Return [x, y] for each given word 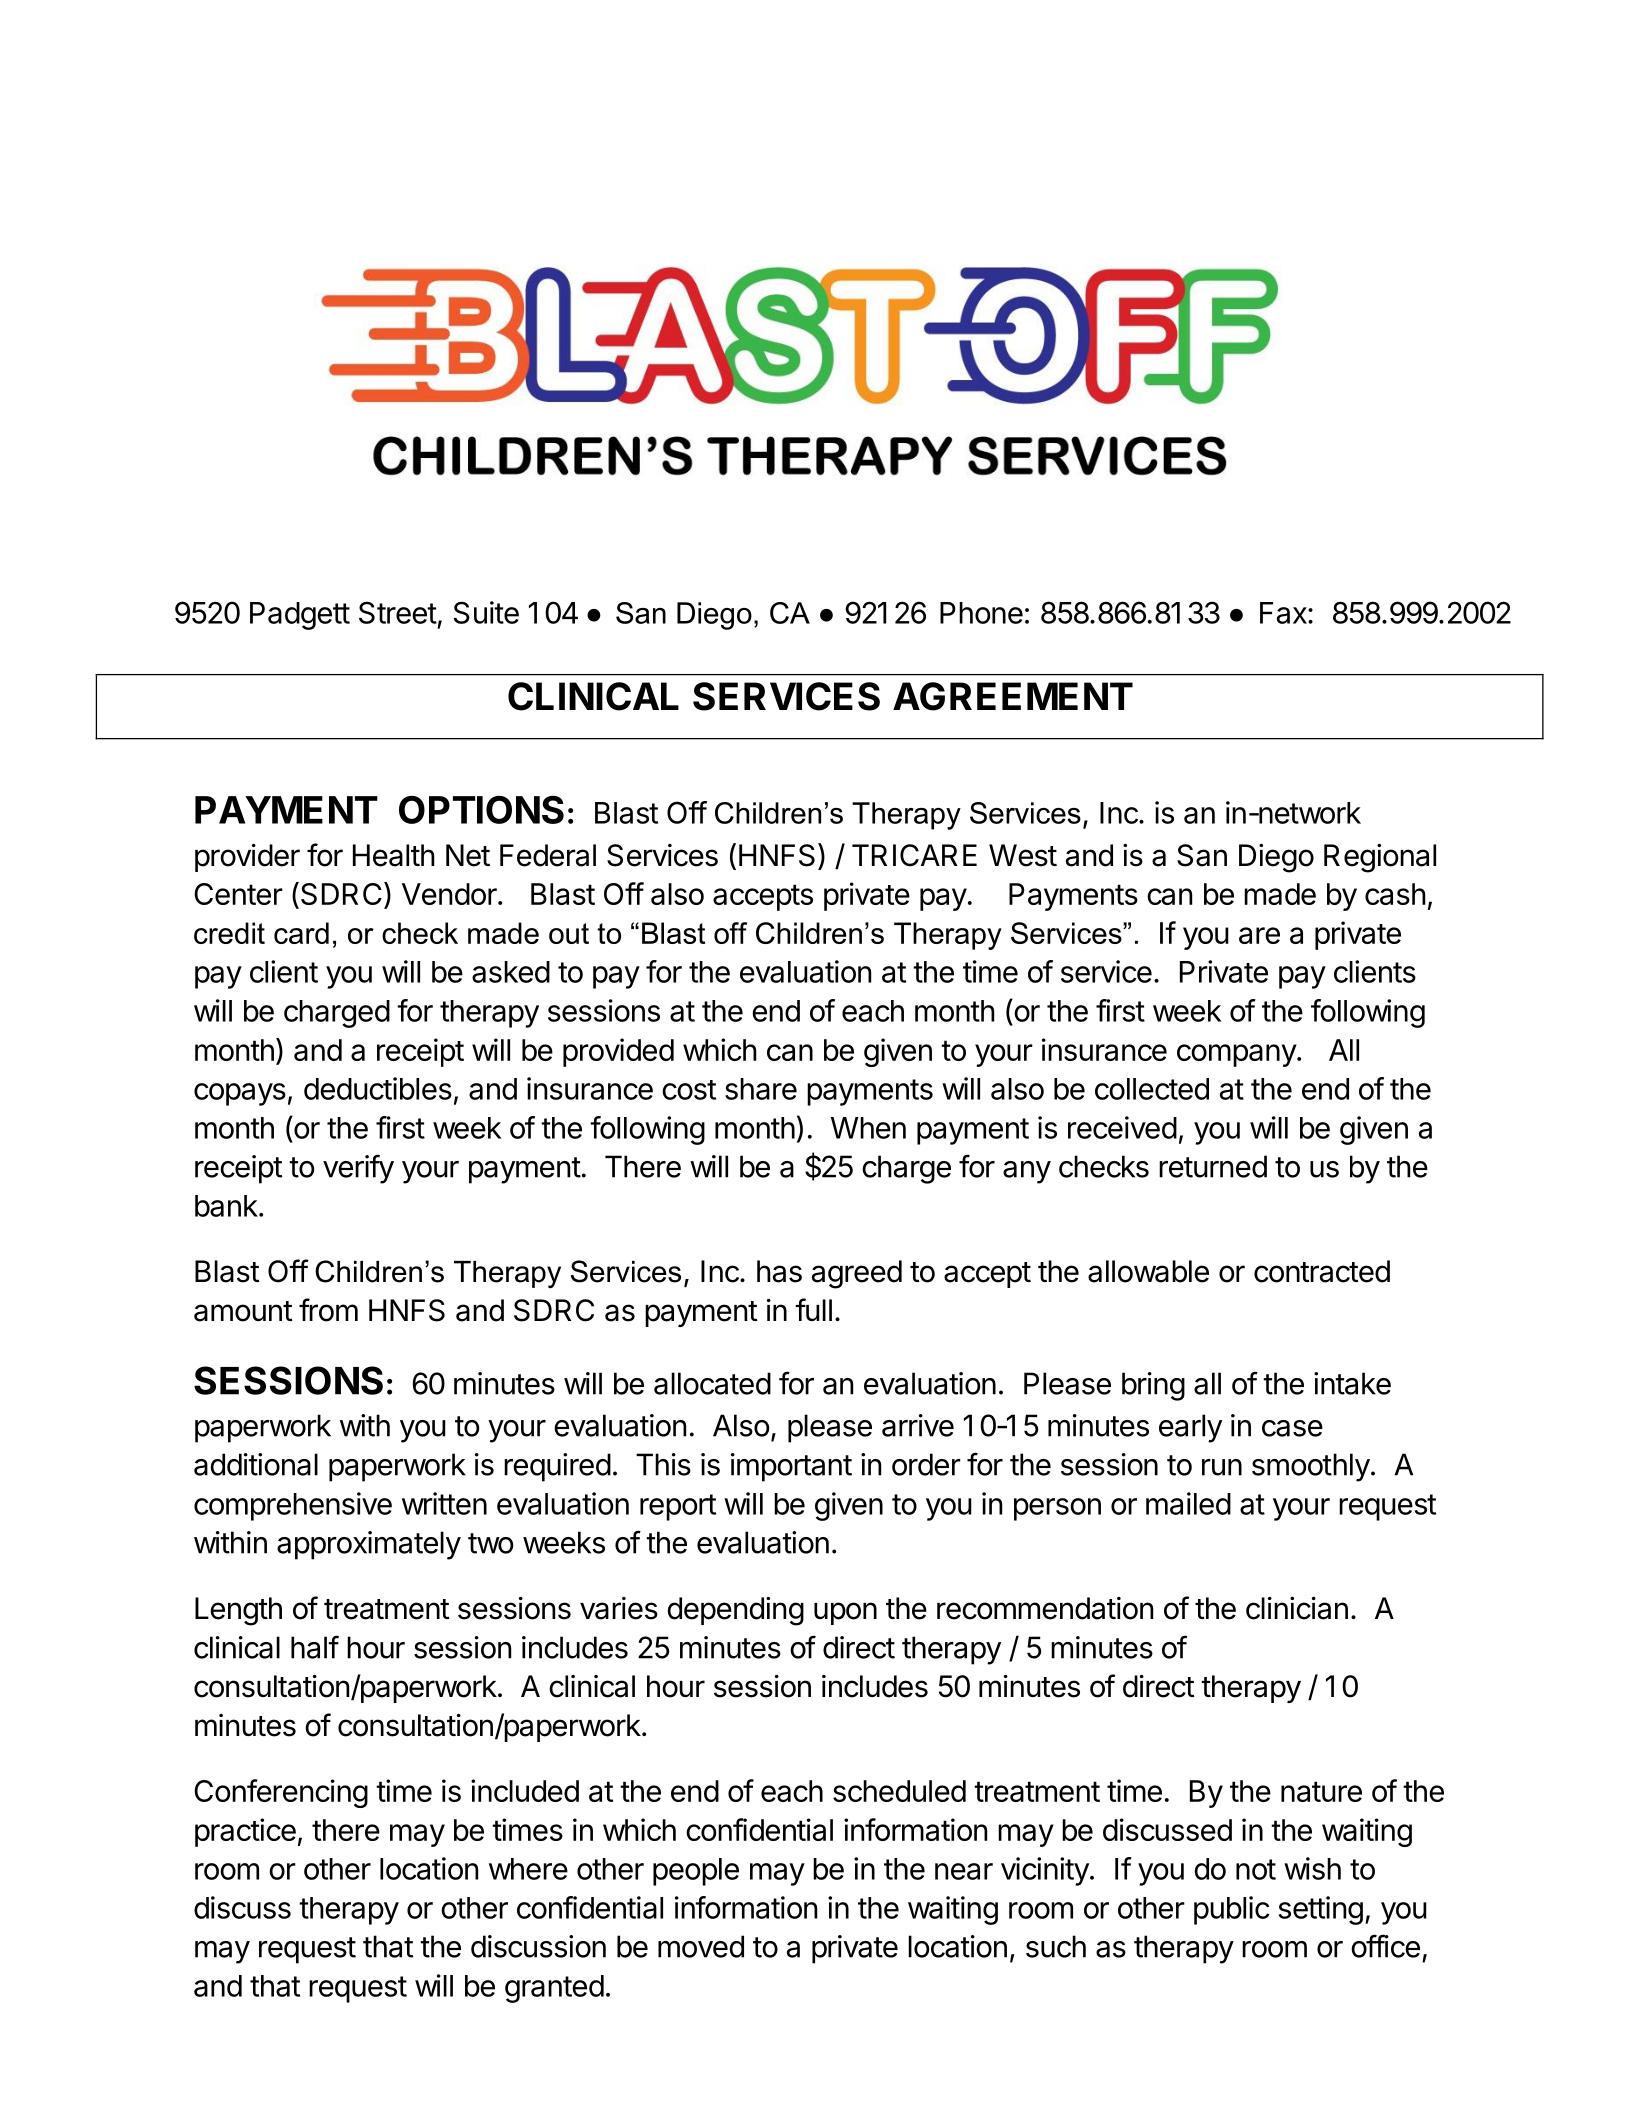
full [813, 1309]
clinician [1297, 1608]
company [1237, 1055]
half [315, 1647]
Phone [981, 613]
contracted [1322, 1271]
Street [398, 612]
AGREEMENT [1013, 696]
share [761, 1089]
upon [845, 1613]
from [328, 1310]
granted [554, 1989]
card [301, 933]
